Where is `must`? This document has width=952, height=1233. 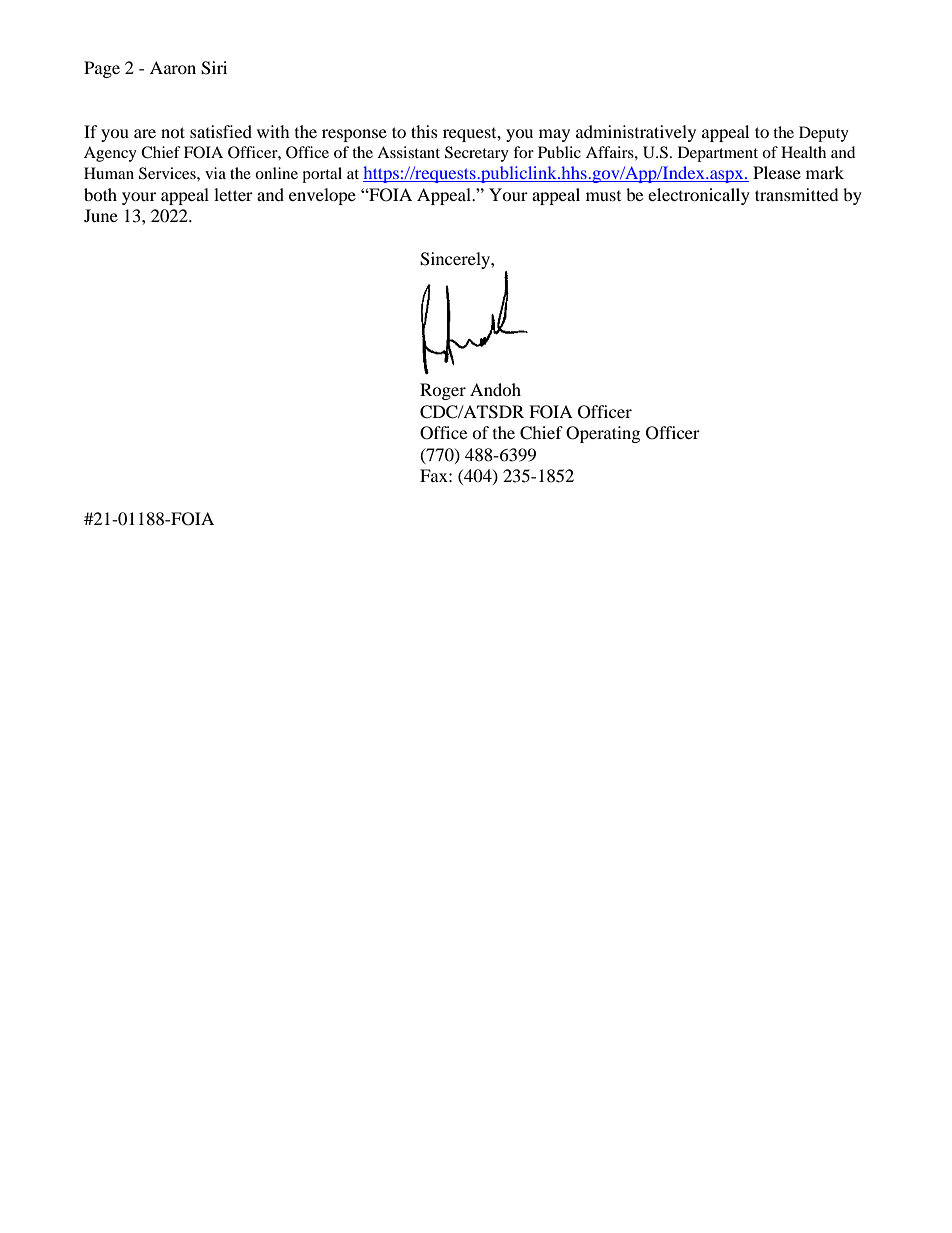
must is located at coordinates (603, 196).
